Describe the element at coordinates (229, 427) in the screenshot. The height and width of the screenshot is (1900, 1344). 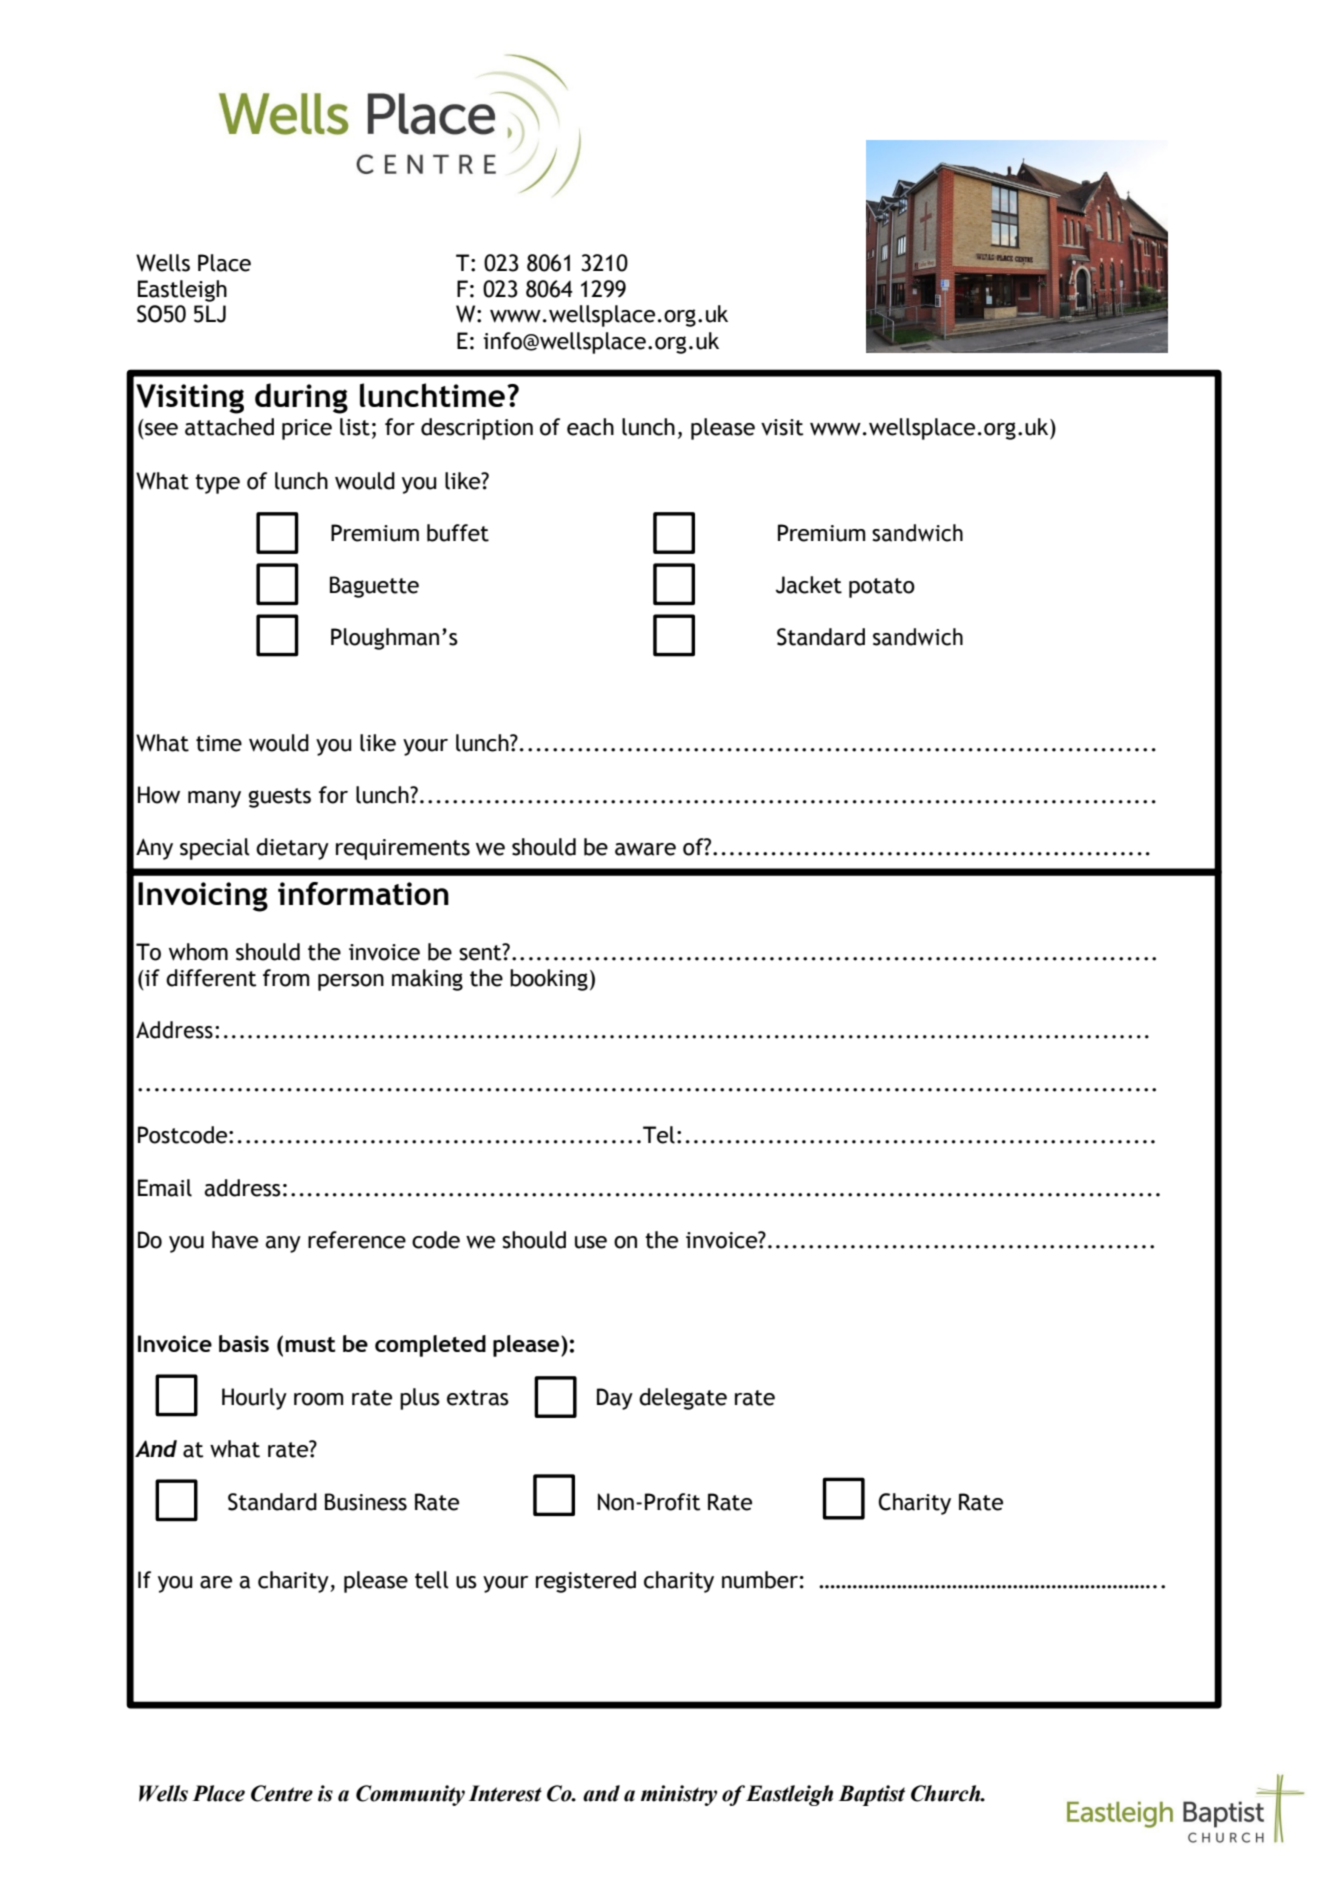
I see `attached` at that location.
